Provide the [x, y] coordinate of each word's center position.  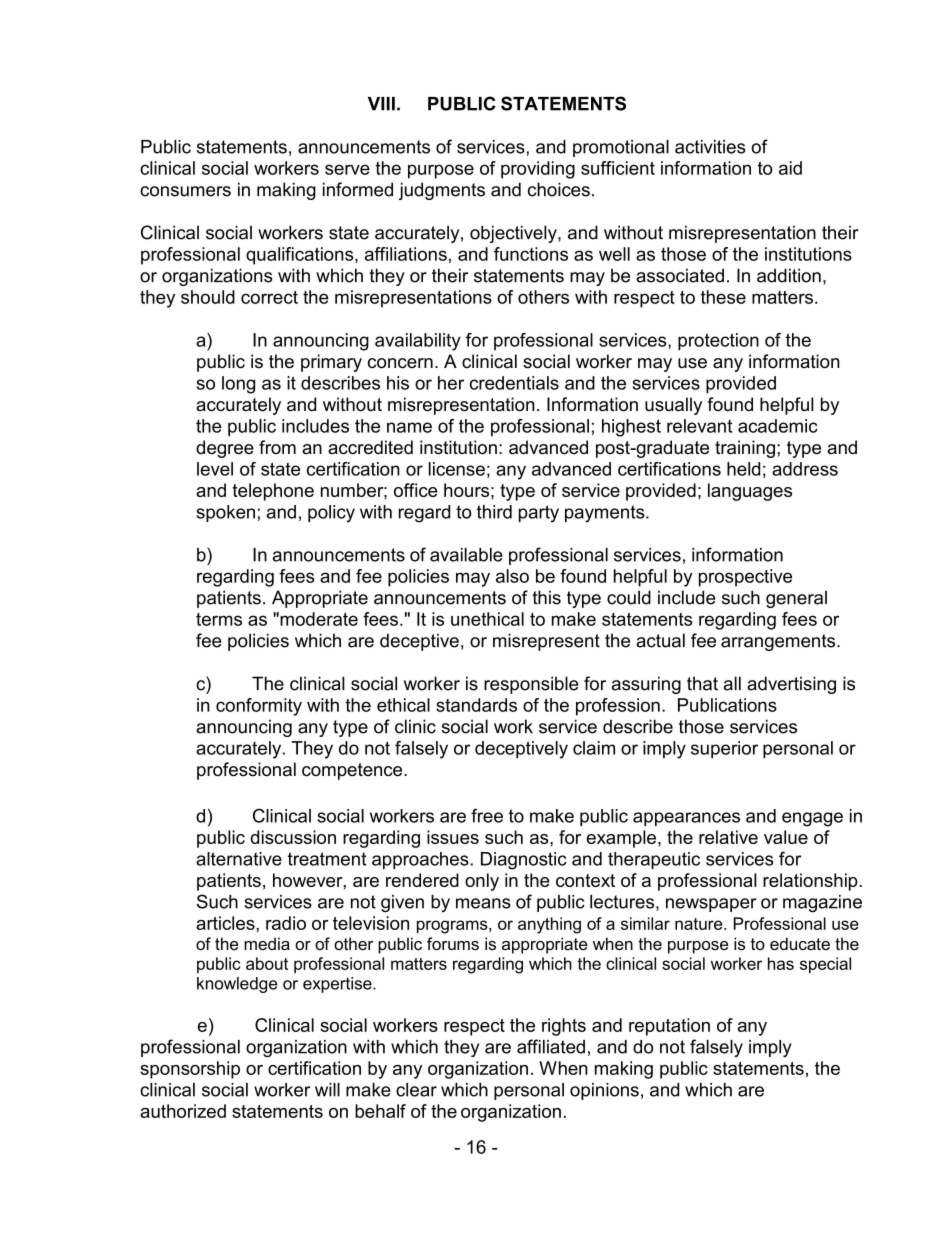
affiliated [551, 1046]
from [277, 447]
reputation [669, 1027]
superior [724, 750]
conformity [259, 707]
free [487, 815]
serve [347, 169]
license [457, 469]
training [745, 449]
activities [710, 147]
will [327, 1090]
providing [538, 170]
